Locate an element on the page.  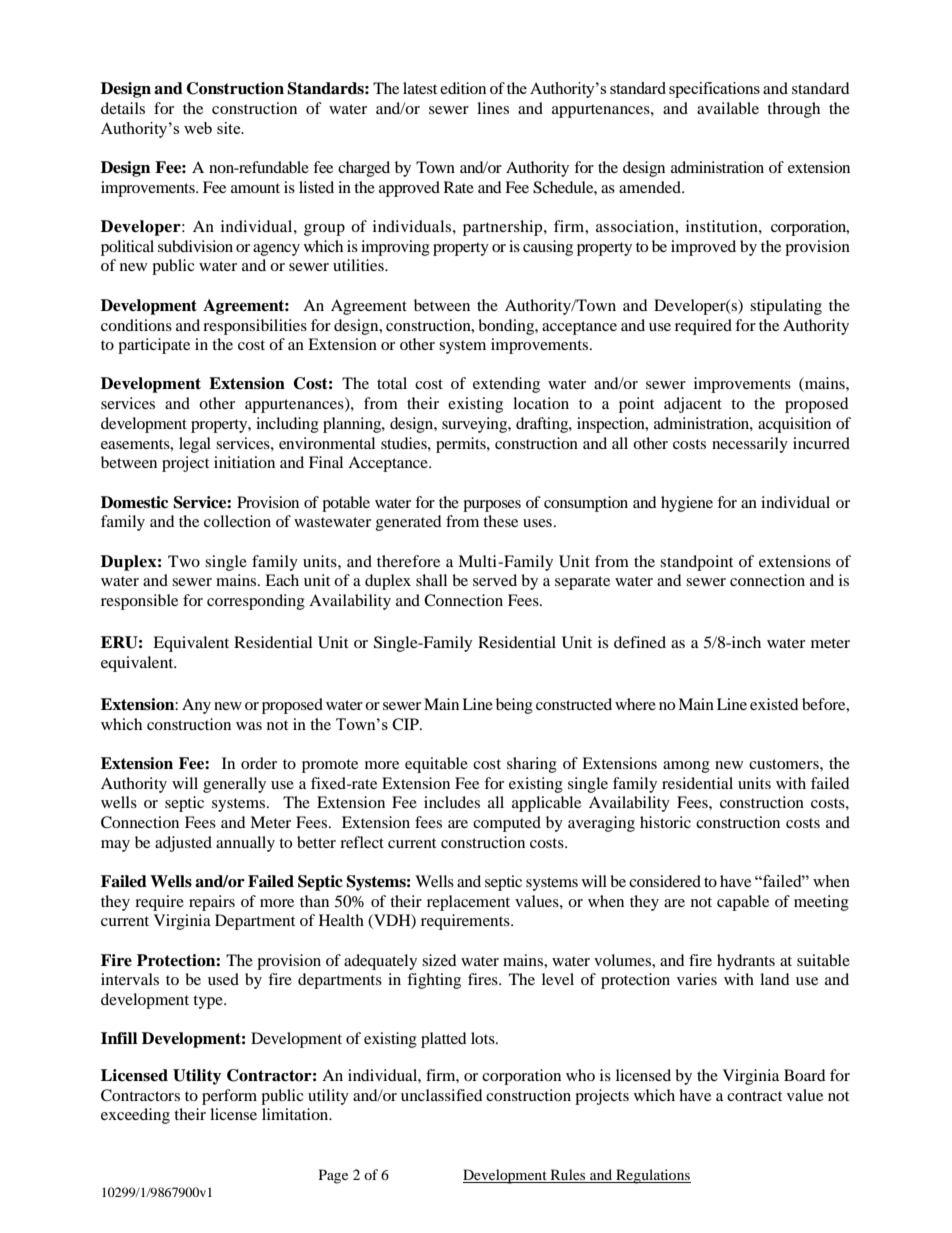
perform is located at coordinates (229, 1097).
